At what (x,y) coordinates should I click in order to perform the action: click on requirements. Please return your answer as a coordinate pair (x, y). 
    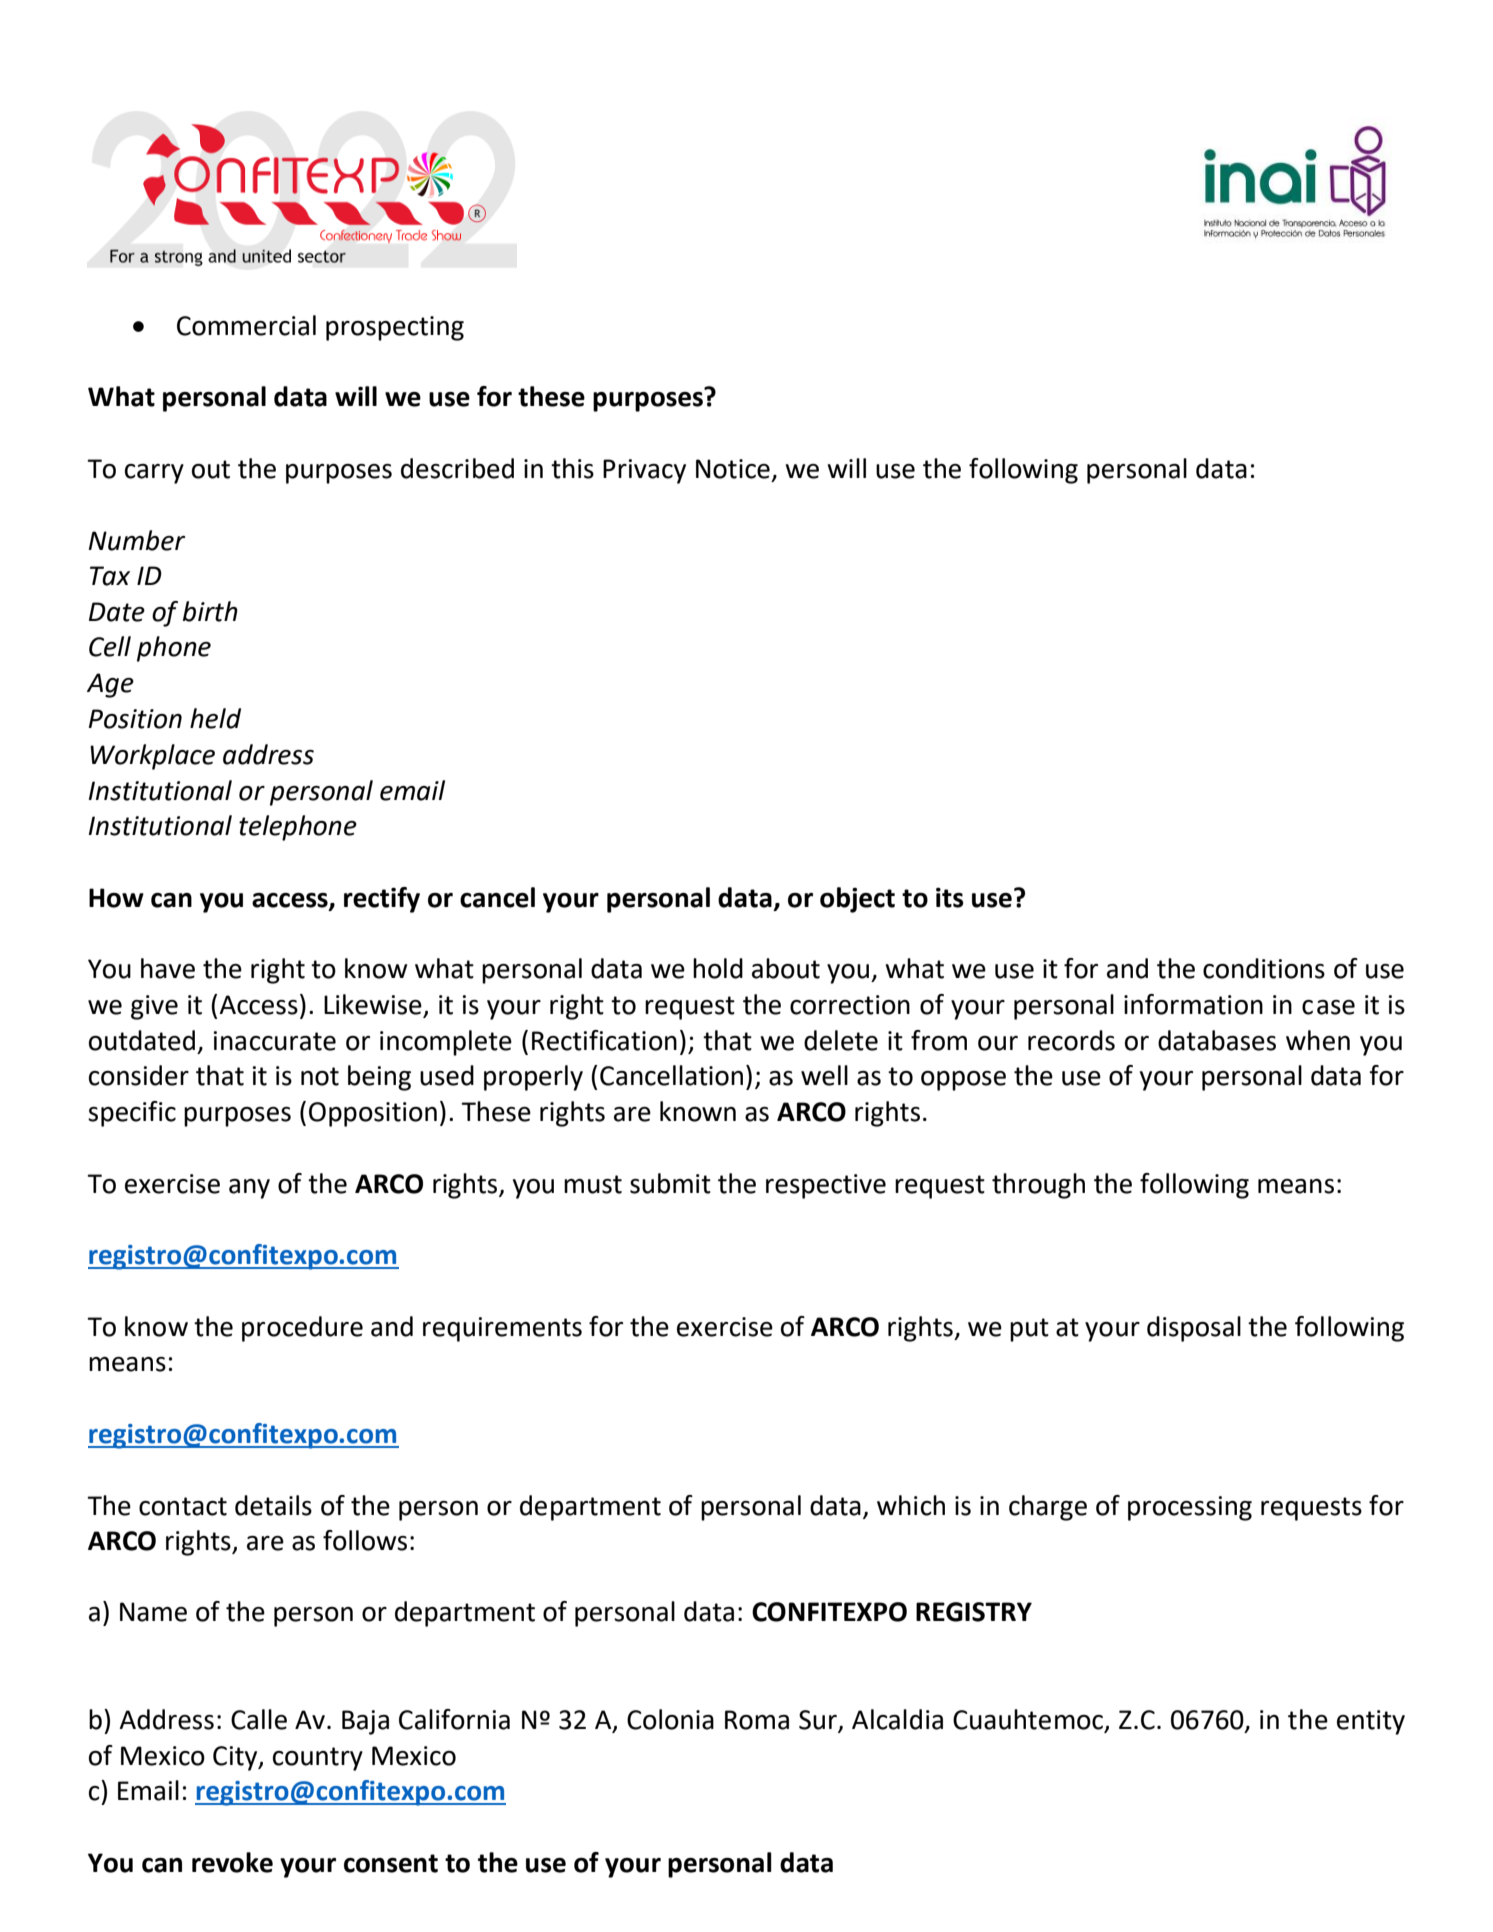
    Looking at the image, I should click on (502, 1329).
